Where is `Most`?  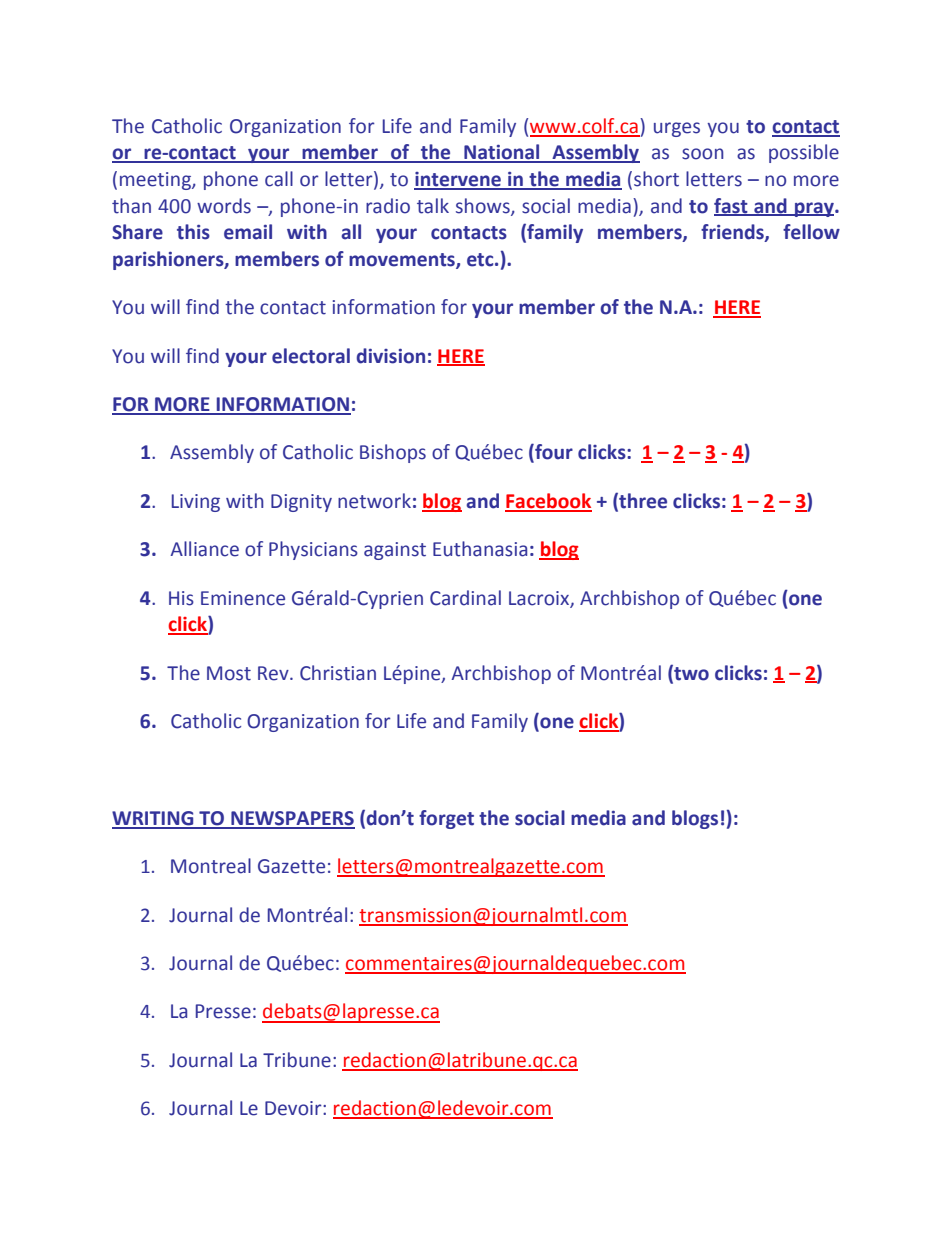
Most is located at coordinates (229, 673).
